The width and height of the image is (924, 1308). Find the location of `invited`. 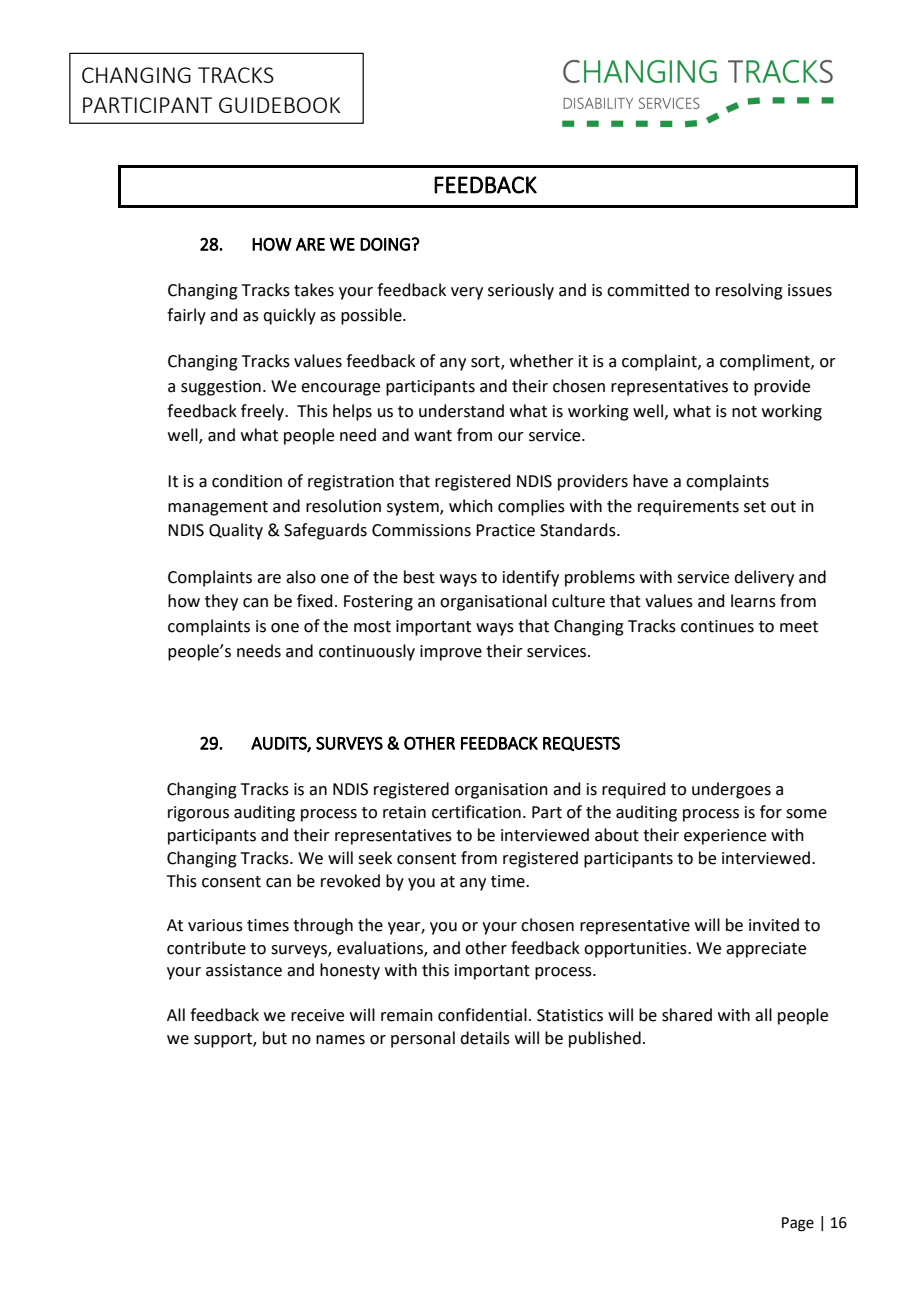

invited is located at coordinates (774, 925).
